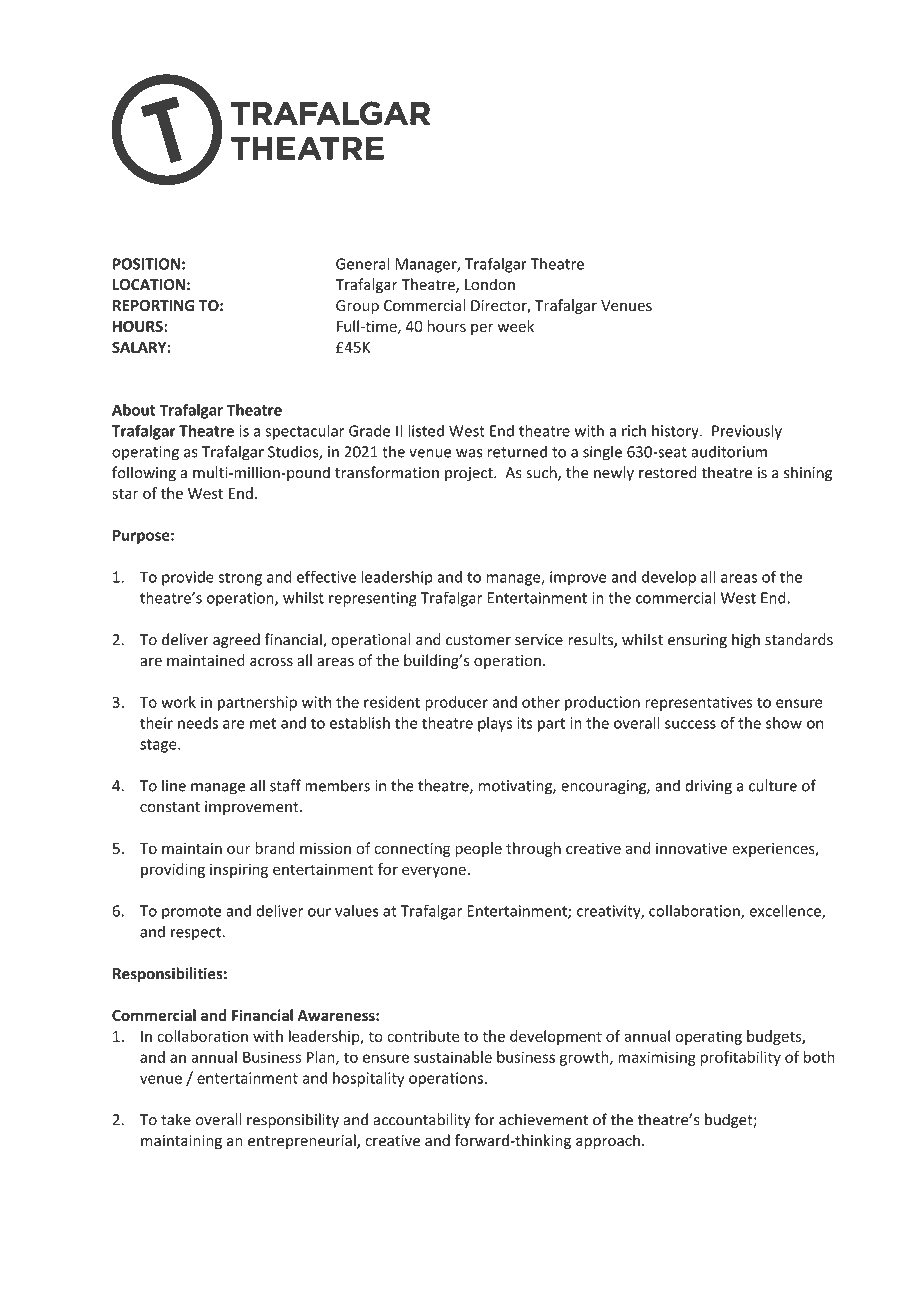  What do you see at coordinates (174, 785) in the screenshot?
I see `line` at bounding box center [174, 785].
